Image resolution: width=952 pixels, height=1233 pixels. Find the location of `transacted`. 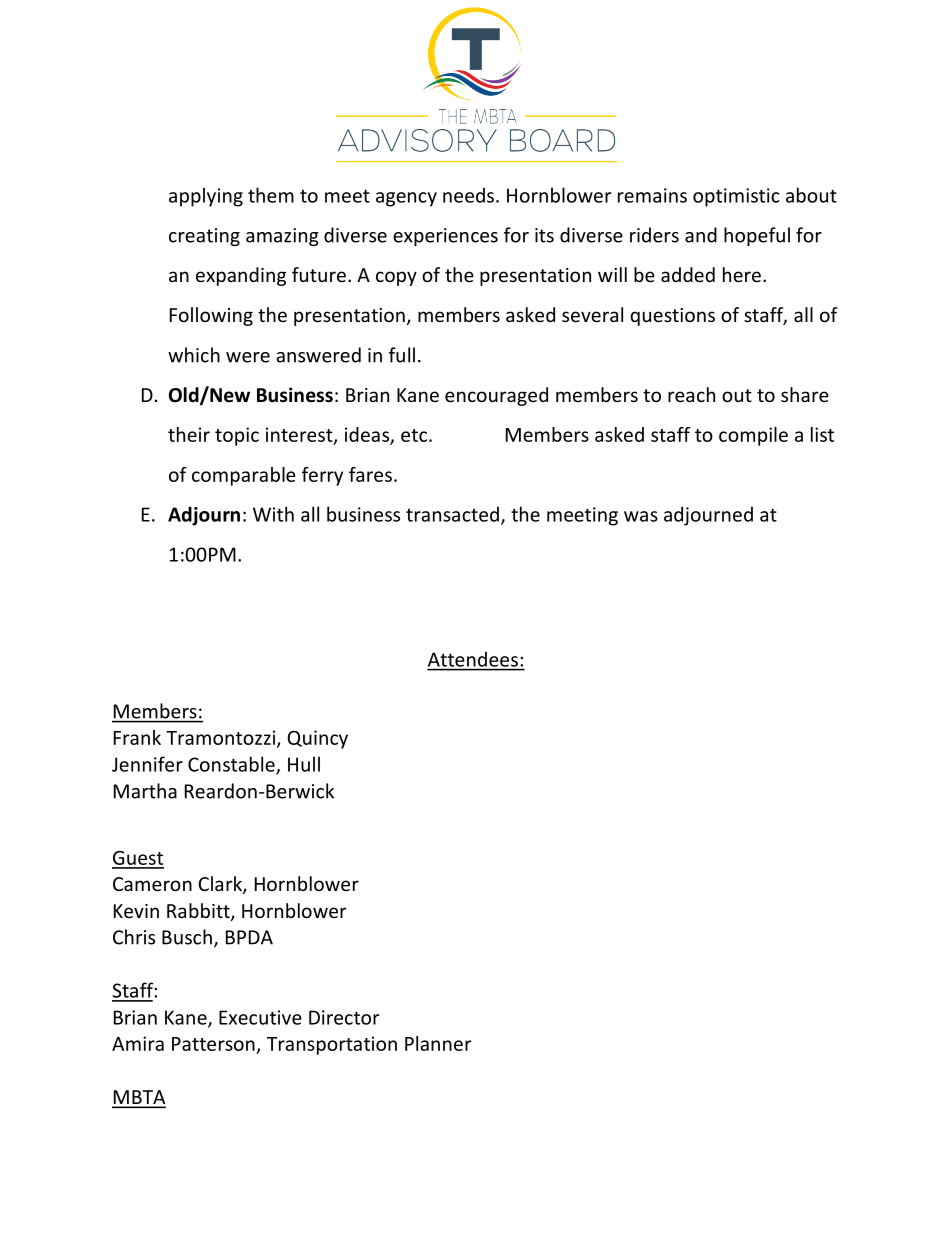

transacted is located at coordinates (452, 514).
